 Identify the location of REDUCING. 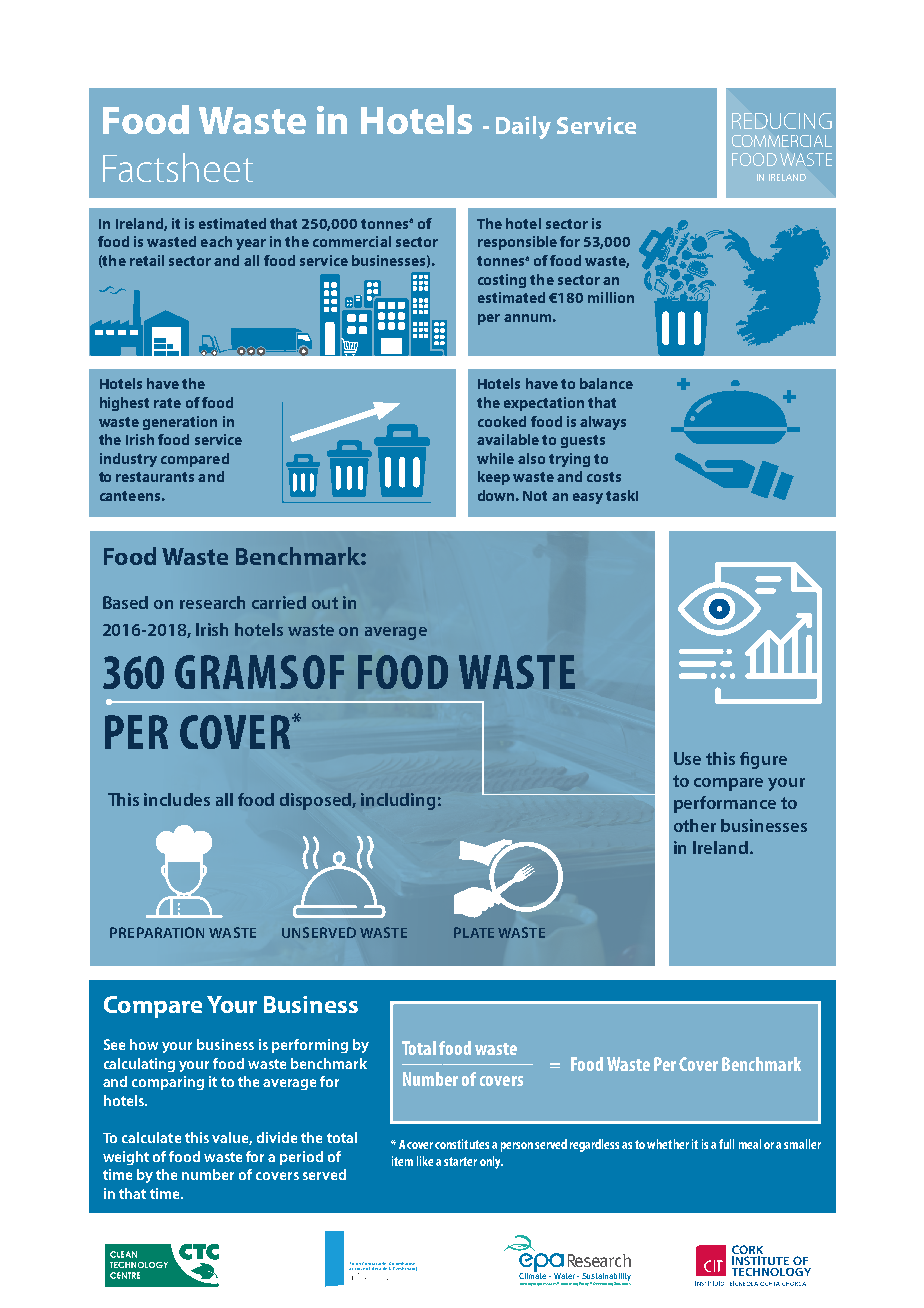
(782, 121).
